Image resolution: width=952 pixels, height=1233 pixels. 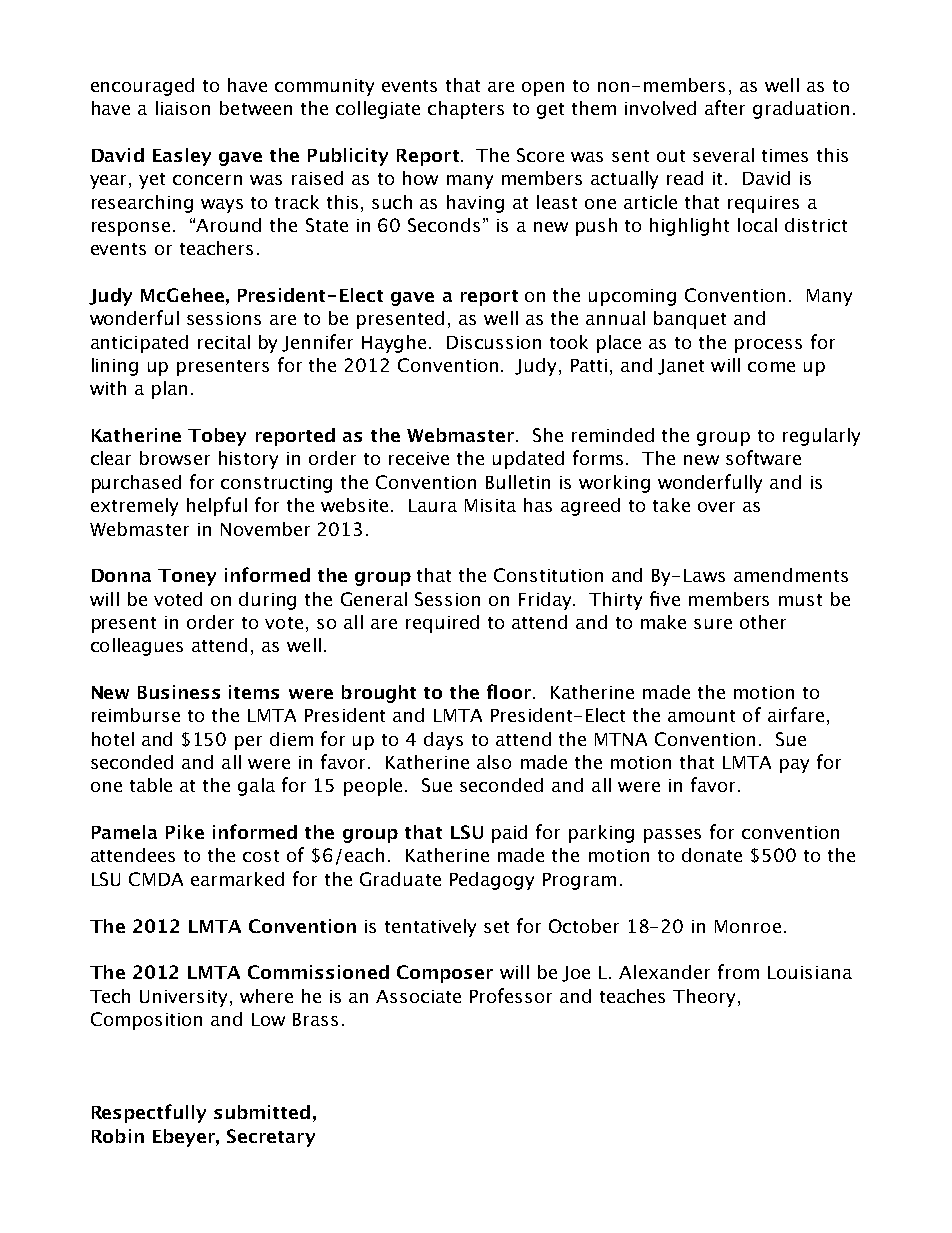 What do you see at coordinates (419, 458) in the screenshot?
I see `receive` at bounding box center [419, 458].
